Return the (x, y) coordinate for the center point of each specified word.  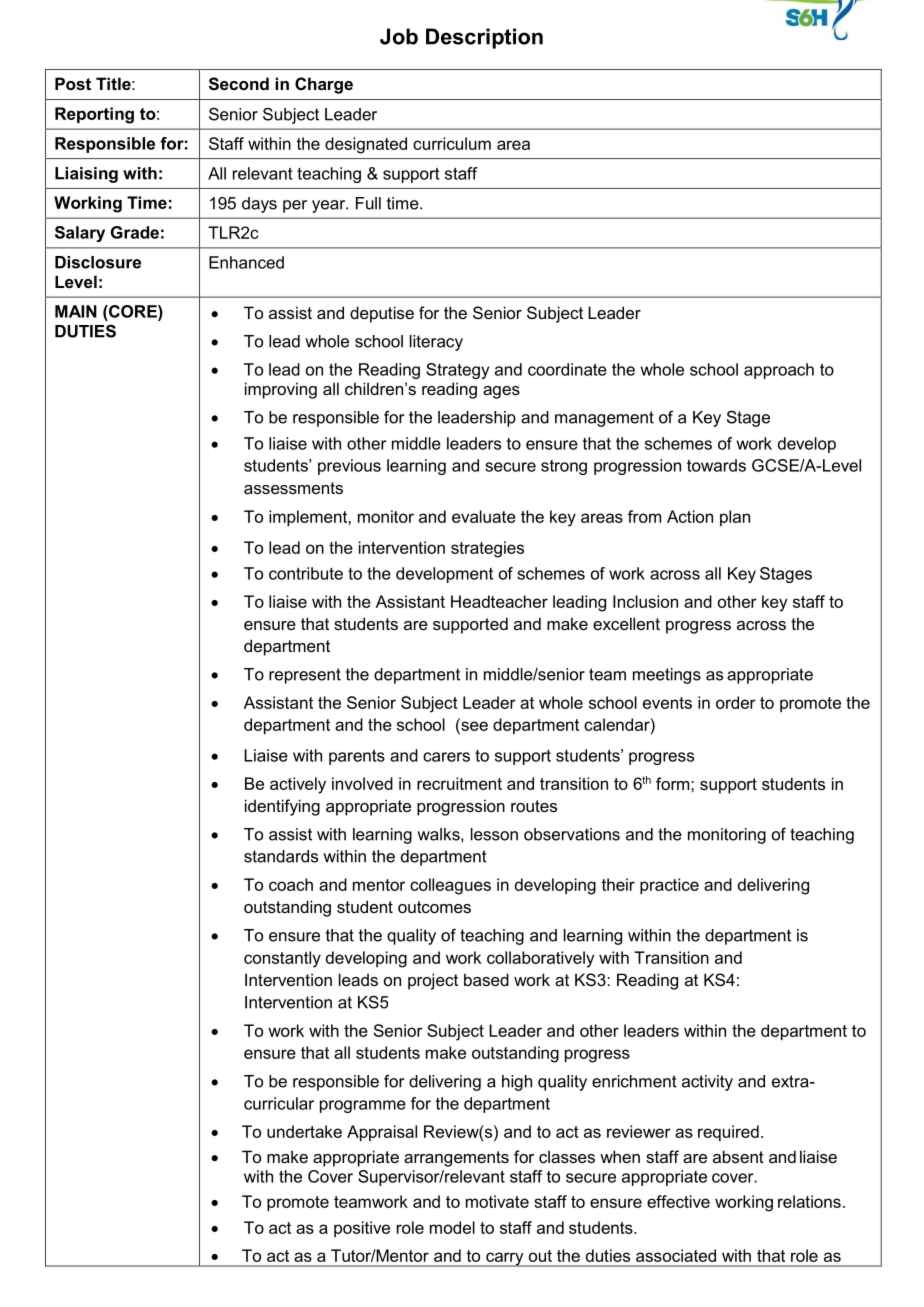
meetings (667, 676)
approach (779, 371)
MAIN (76, 311)
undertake (304, 1131)
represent (305, 676)
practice (669, 886)
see (473, 725)
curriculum (452, 143)
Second (239, 84)
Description (484, 38)
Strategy (457, 371)
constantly (282, 959)
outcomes (434, 907)
